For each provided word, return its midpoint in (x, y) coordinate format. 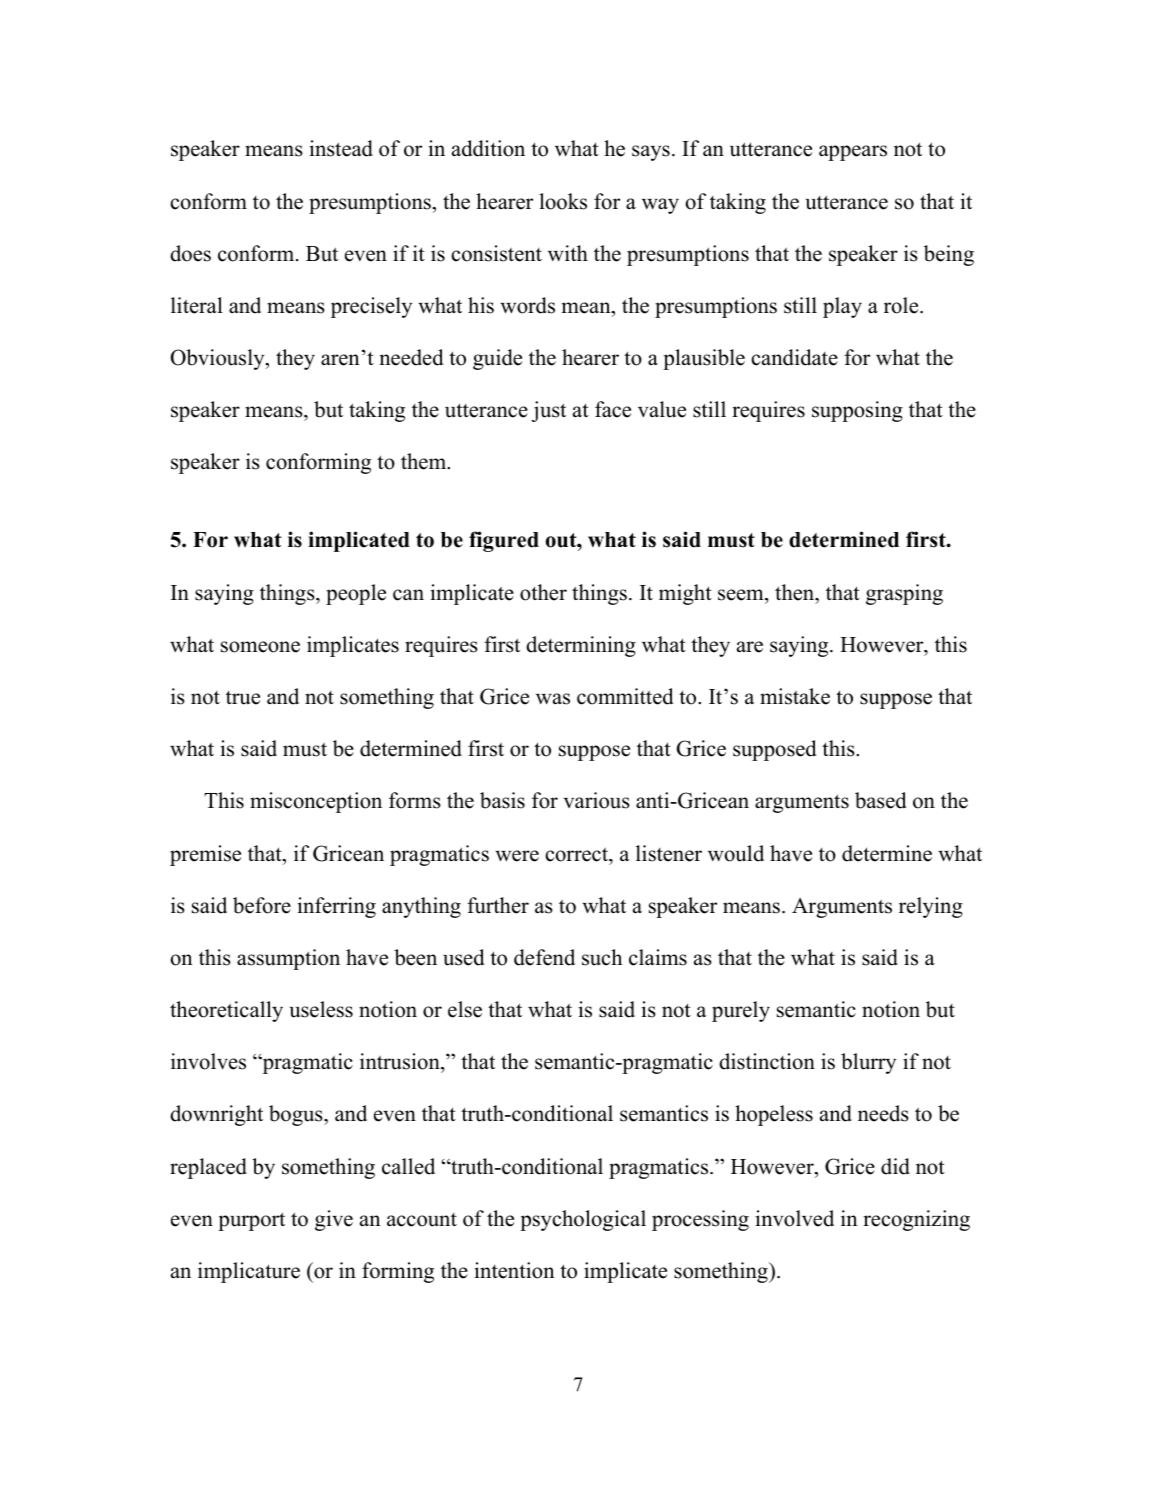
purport (251, 1221)
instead (341, 148)
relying (931, 907)
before (262, 905)
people (356, 594)
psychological (583, 1220)
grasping (904, 594)
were (517, 856)
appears (853, 153)
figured (504, 541)
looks (563, 201)
